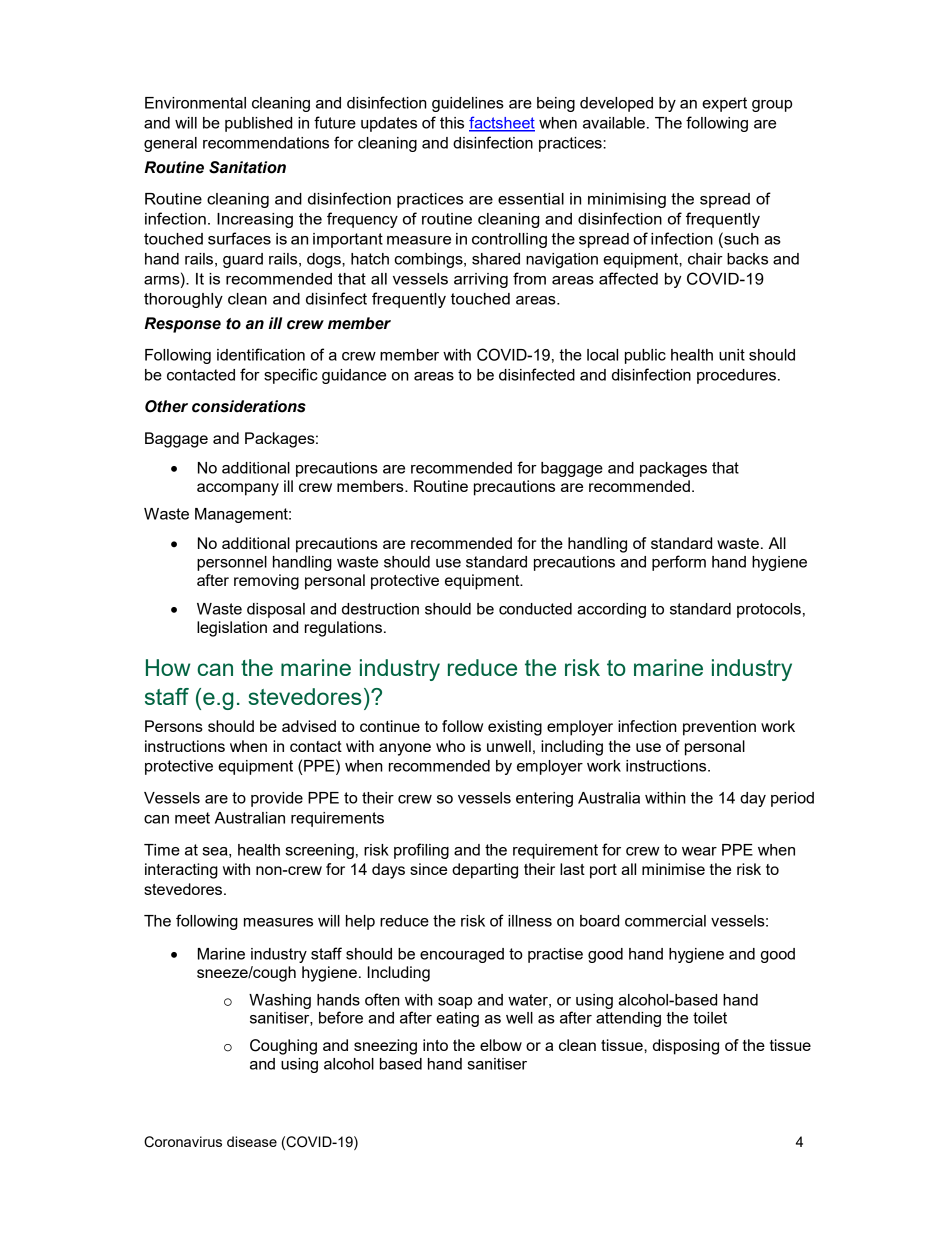  What do you see at coordinates (435, 1045) in the screenshot?
I see `into` at bounding box center [435, 1045].
